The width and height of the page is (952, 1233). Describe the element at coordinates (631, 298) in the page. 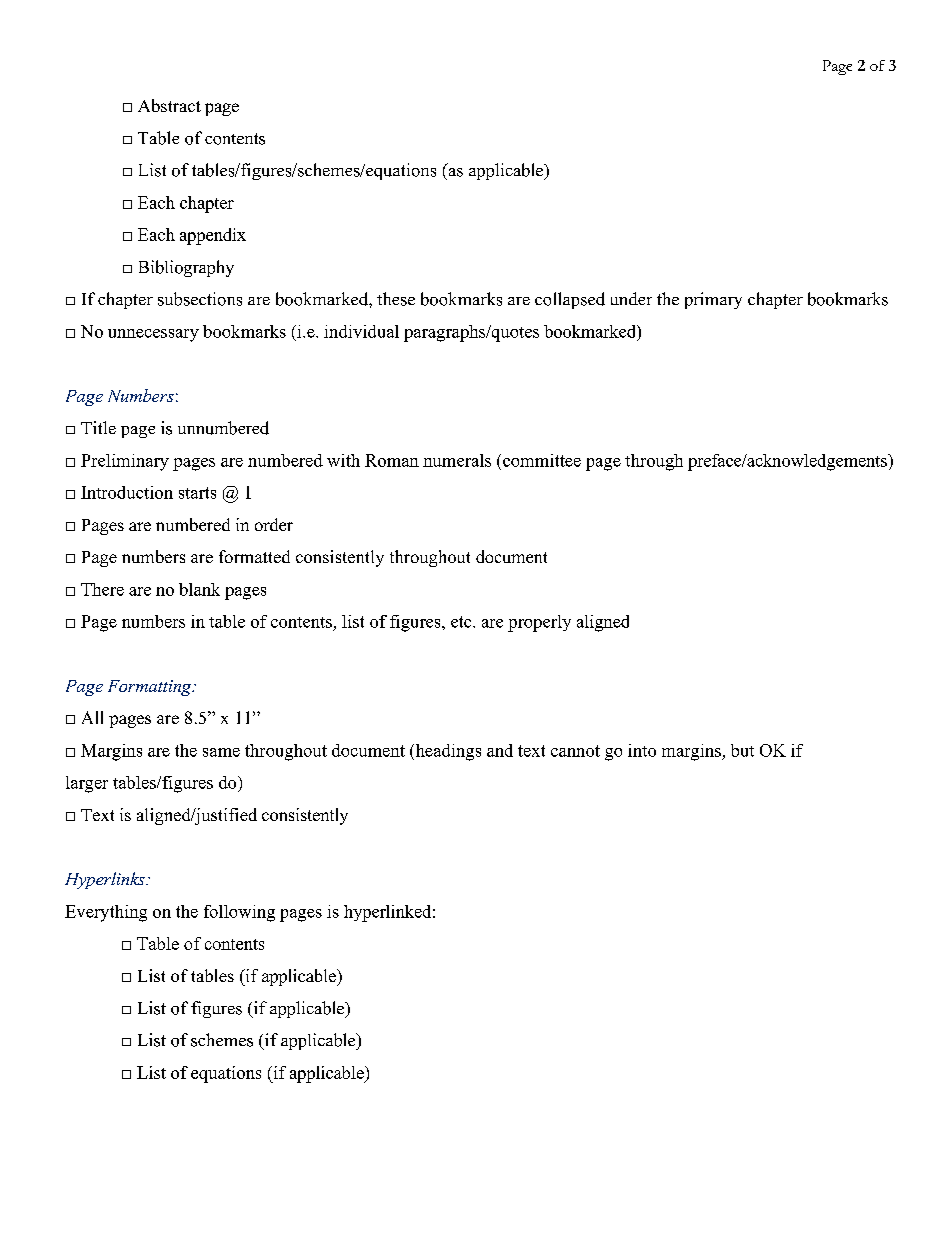

I see `under` at that location.
